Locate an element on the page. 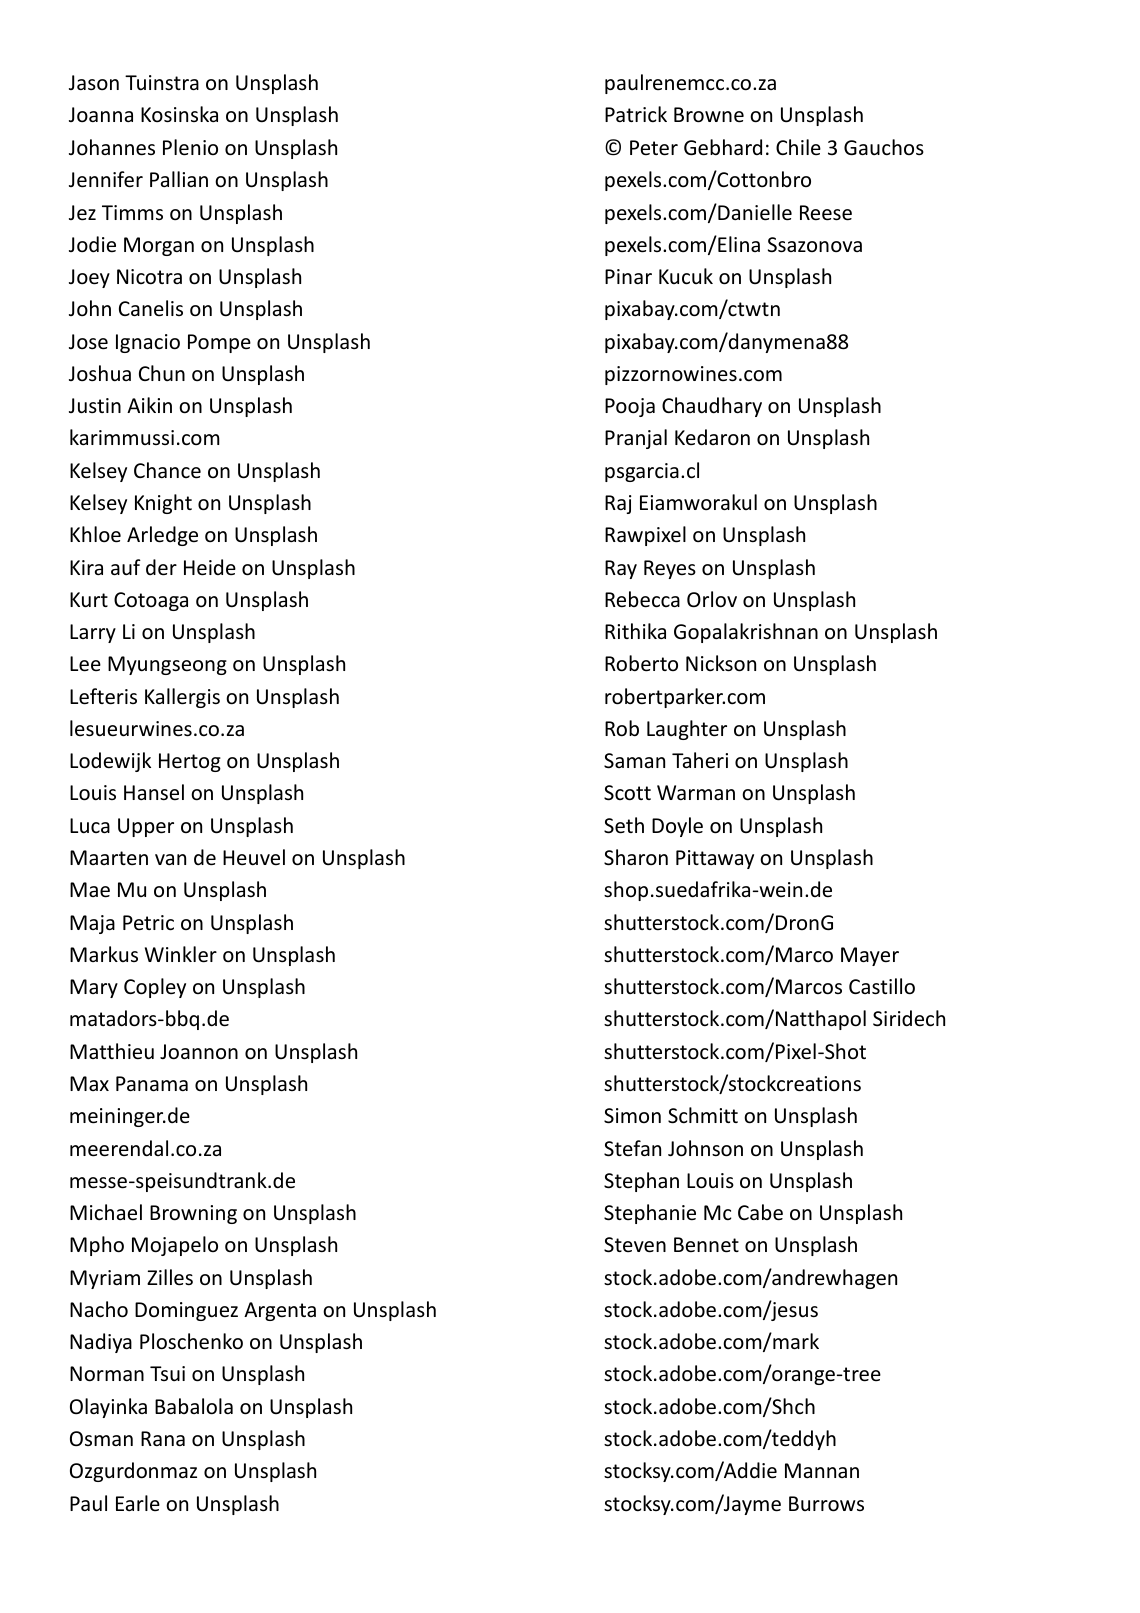  Panama is located at coordinates (152, 1083).
